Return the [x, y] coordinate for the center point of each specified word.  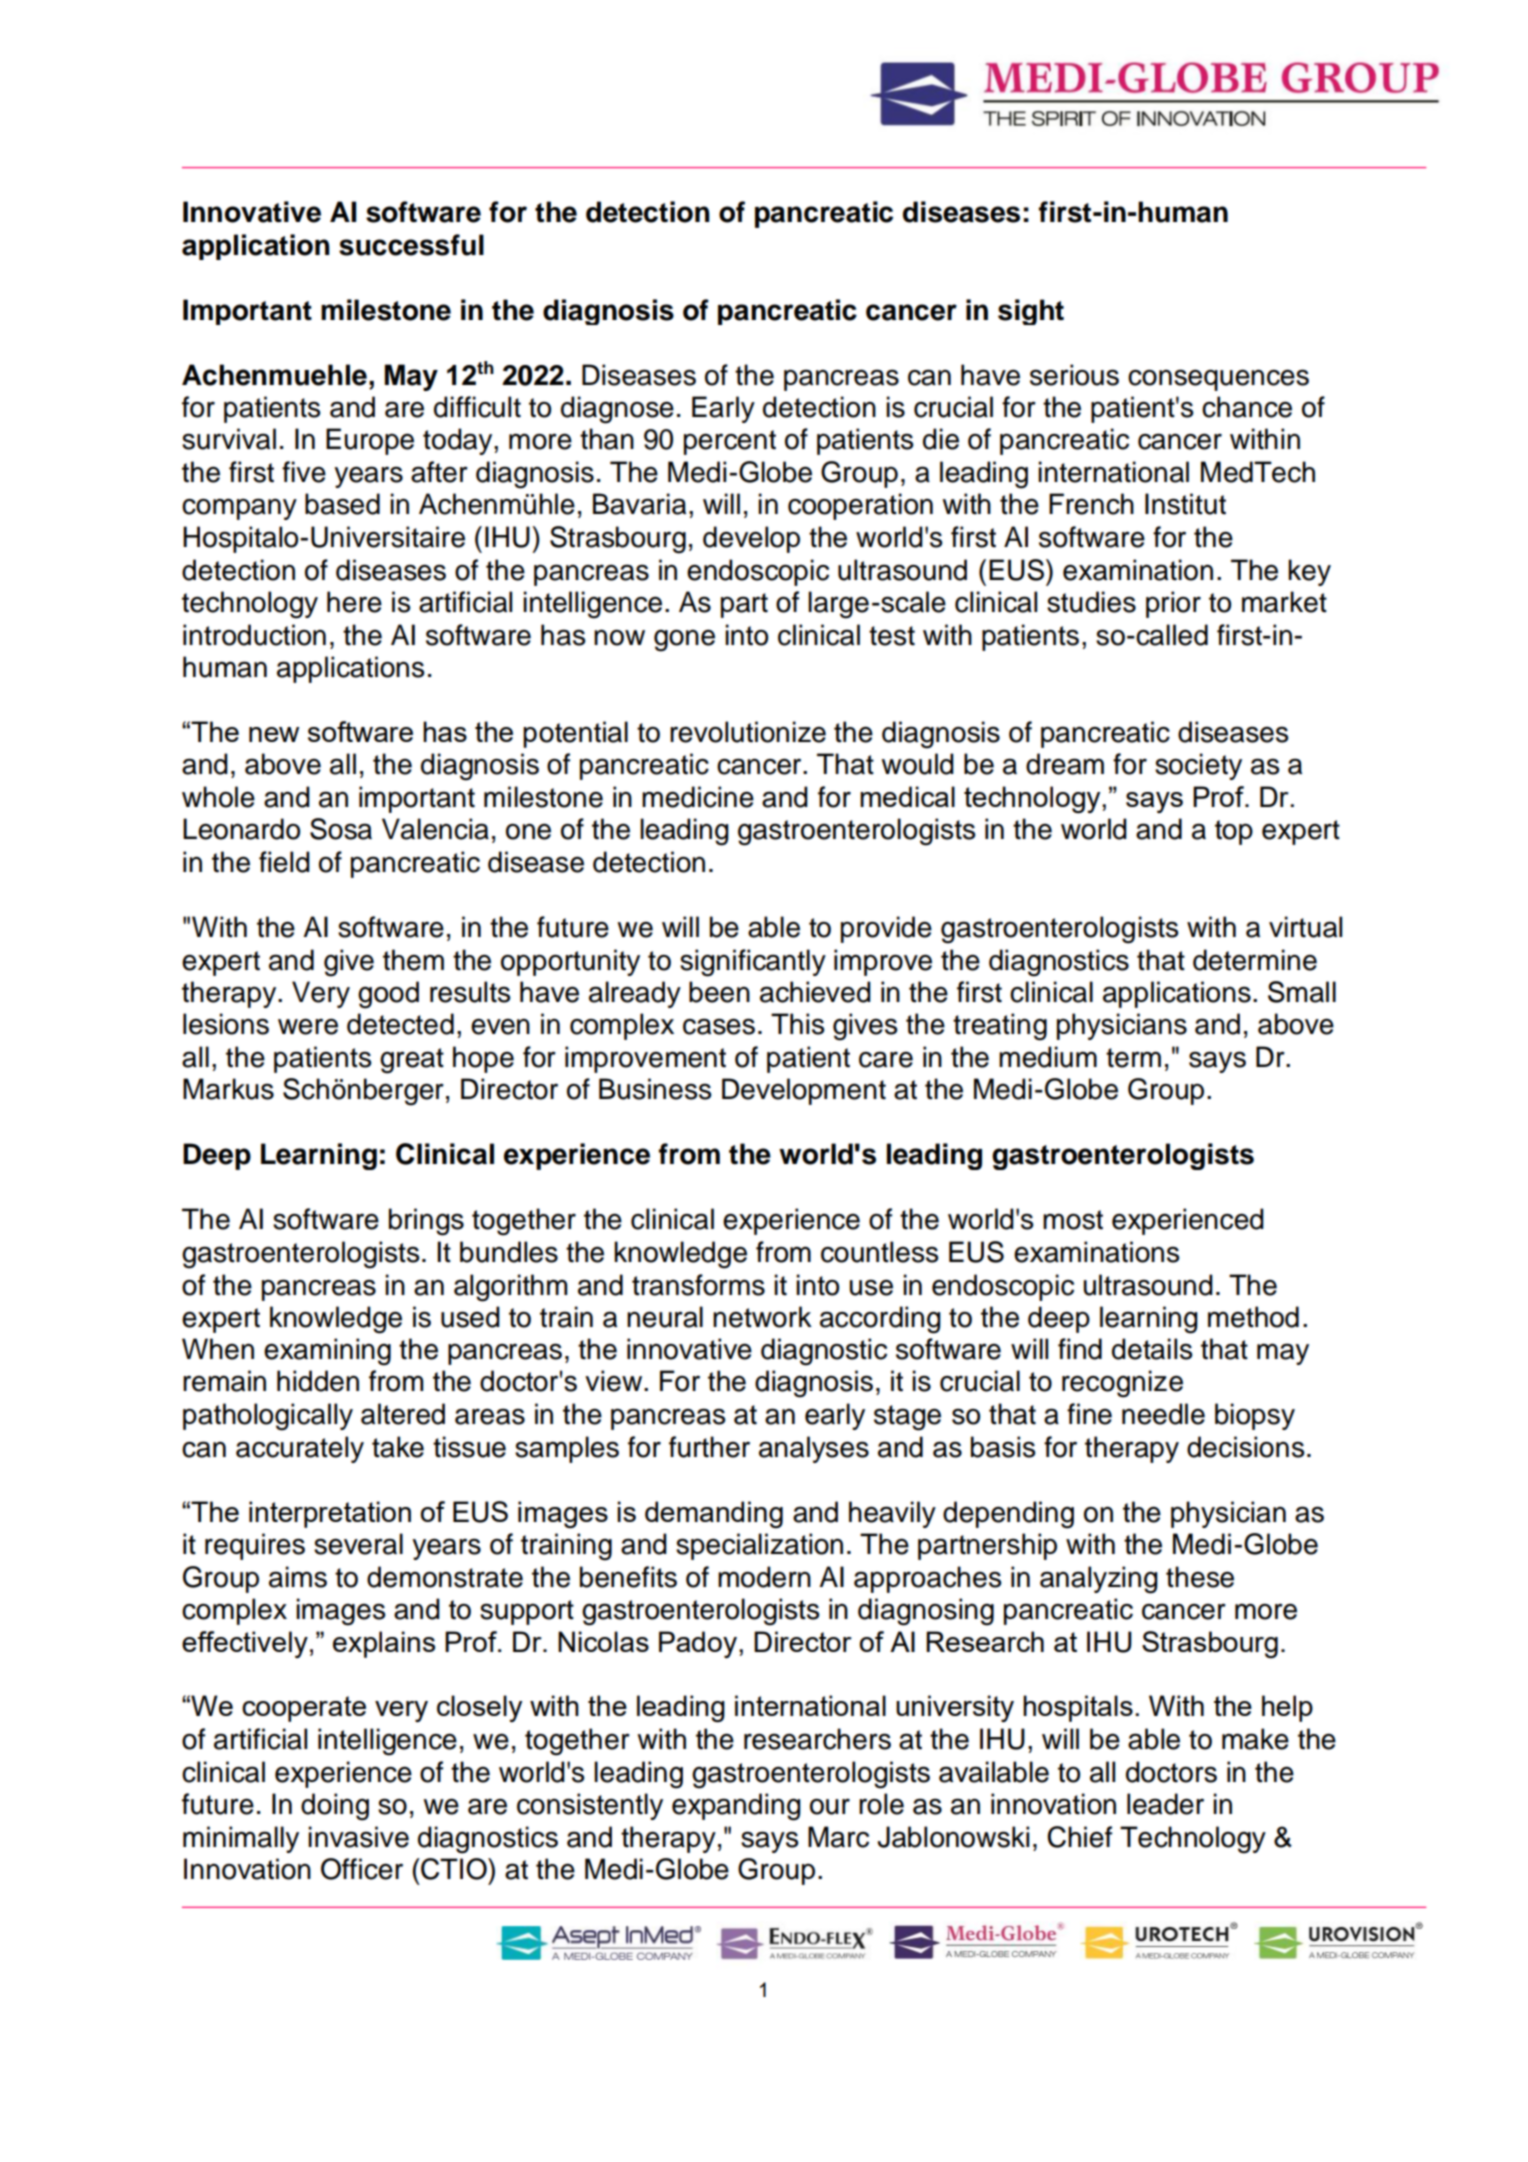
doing [335, 1807]
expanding [736, 1807]
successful [411, 245]
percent [730, 442]
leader [1165, 1804]
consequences [1218, 380]
